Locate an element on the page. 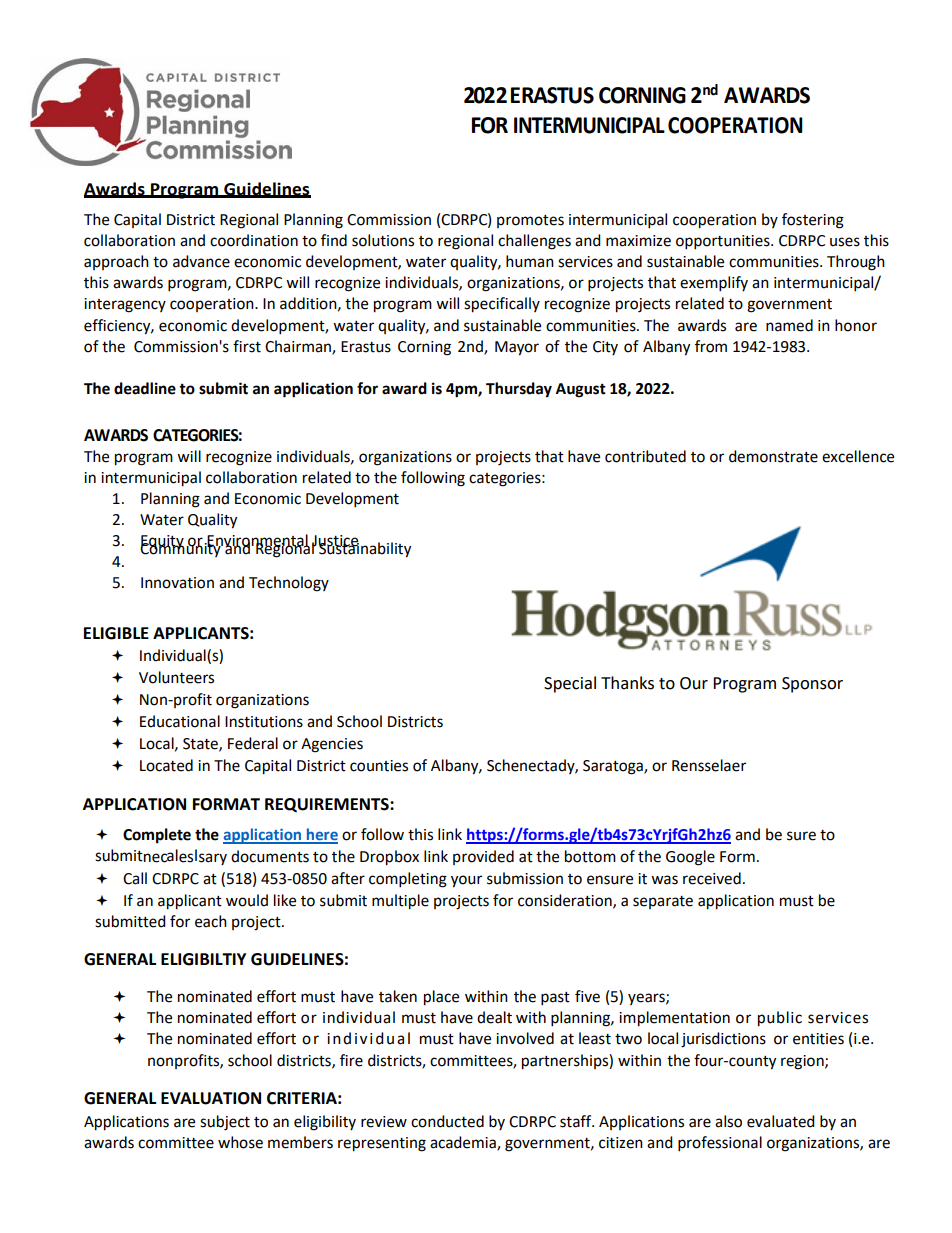  Volunteers is located at coordinates (176, 677).
